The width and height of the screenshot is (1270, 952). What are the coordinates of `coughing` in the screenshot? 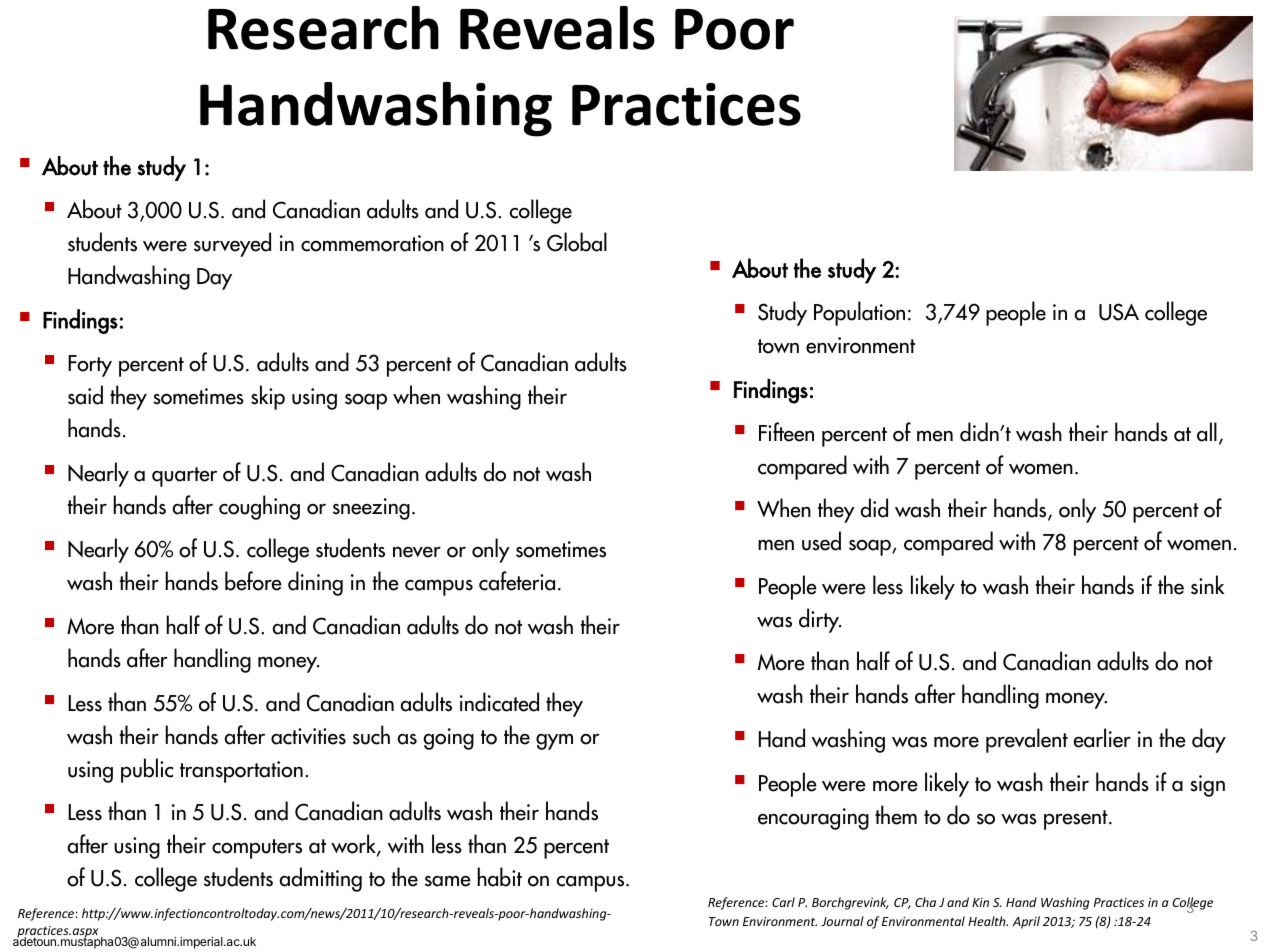 It's located at (259, 507).
